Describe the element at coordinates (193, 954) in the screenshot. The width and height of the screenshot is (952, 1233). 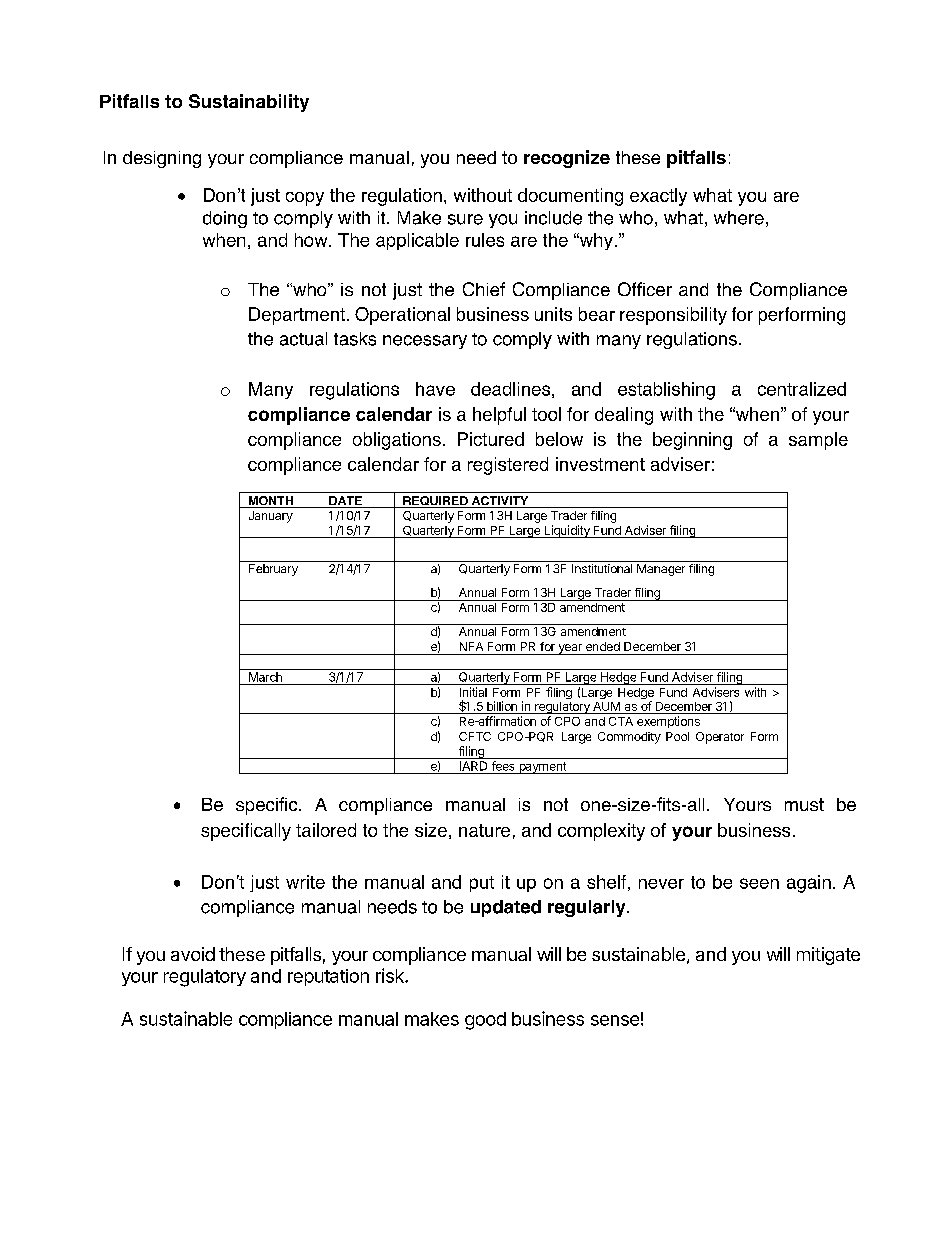
I see `avoid` at that location.
